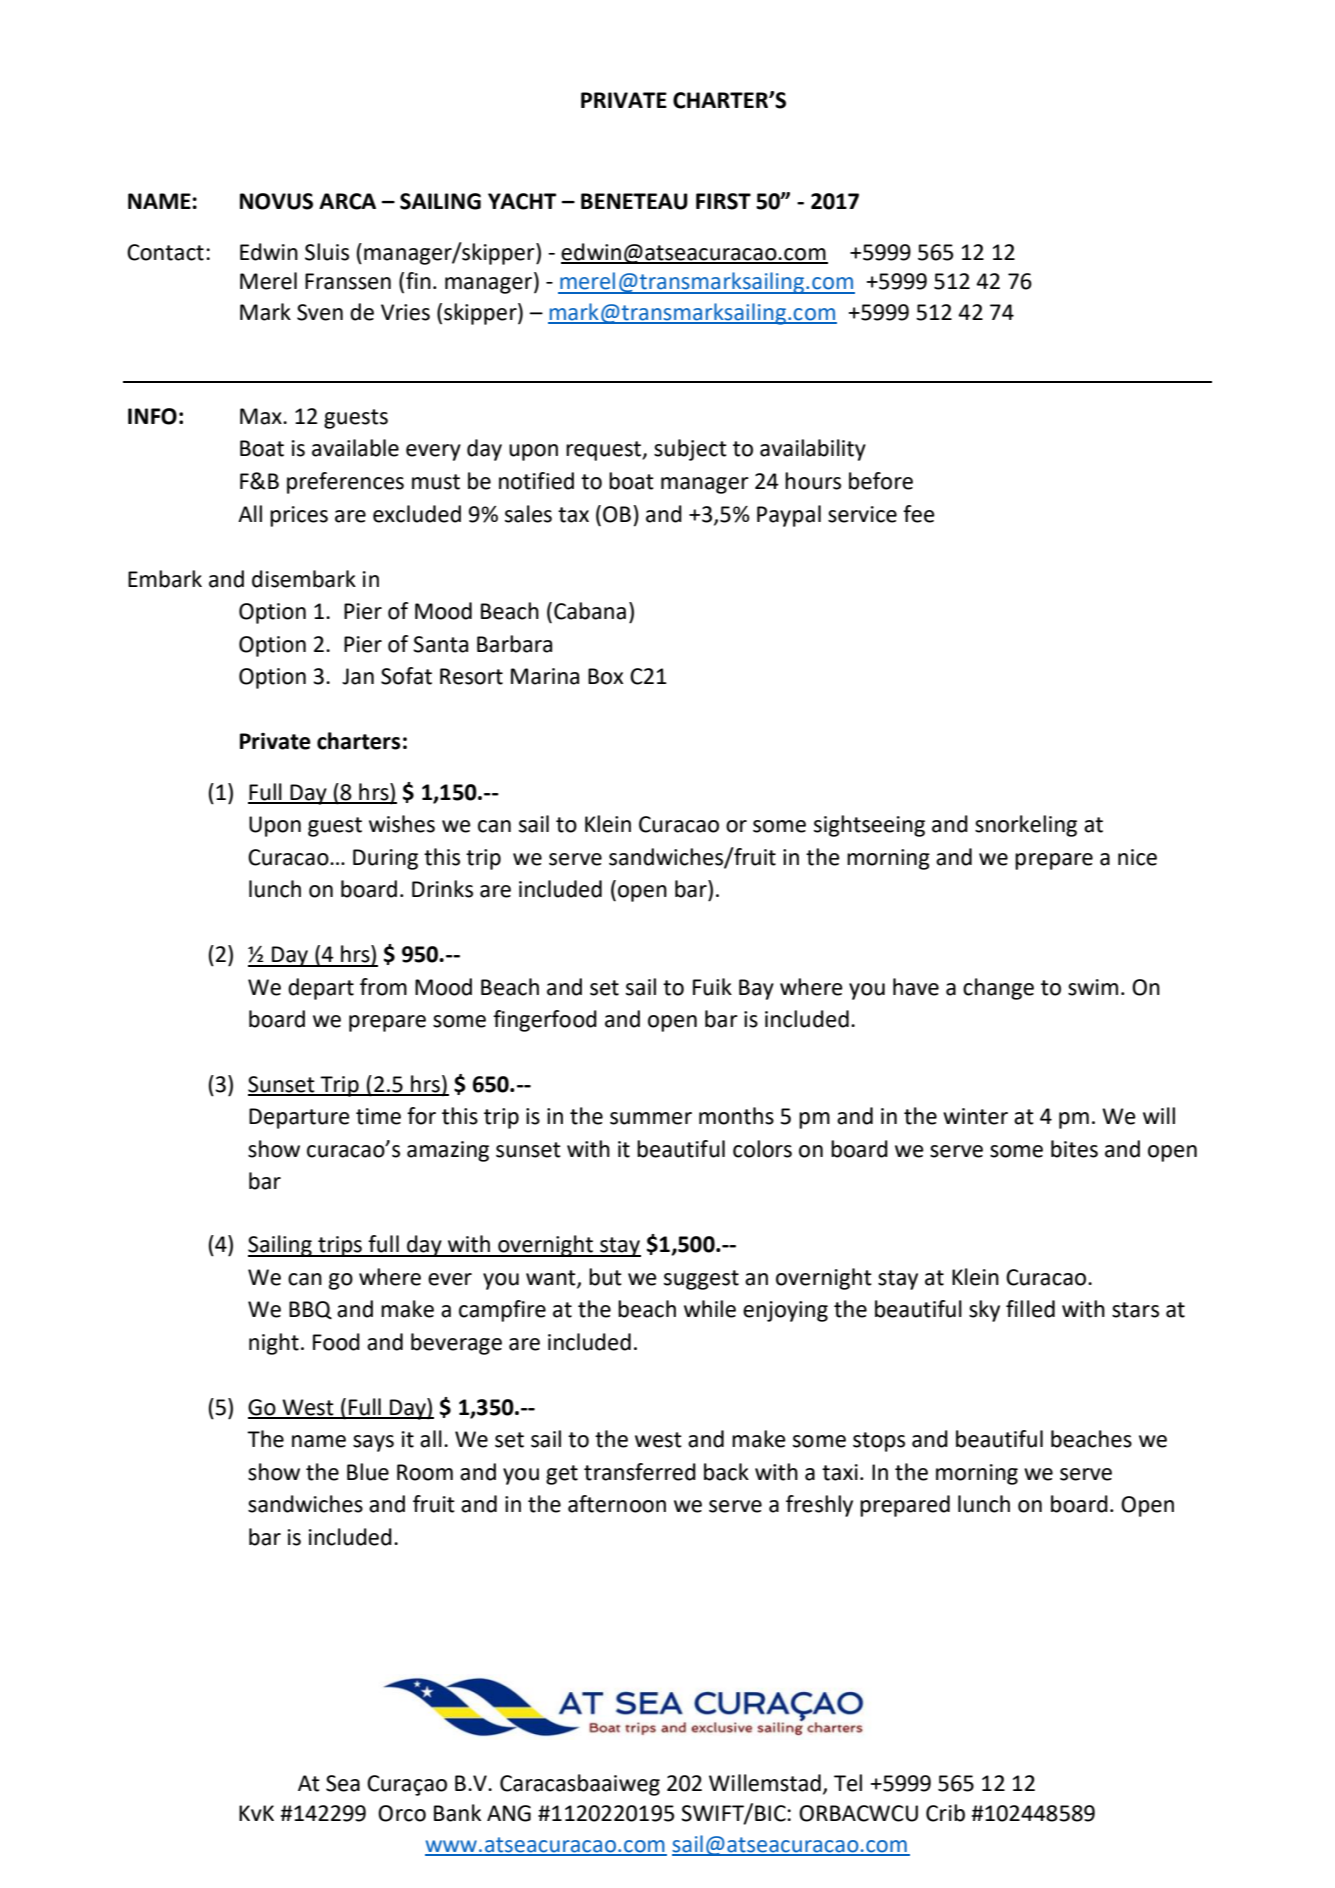 This document has width=1335, height=1888. What do you see at coordinates (881, 481) in the document?
I see `before` at bounding box center [881, 481].
